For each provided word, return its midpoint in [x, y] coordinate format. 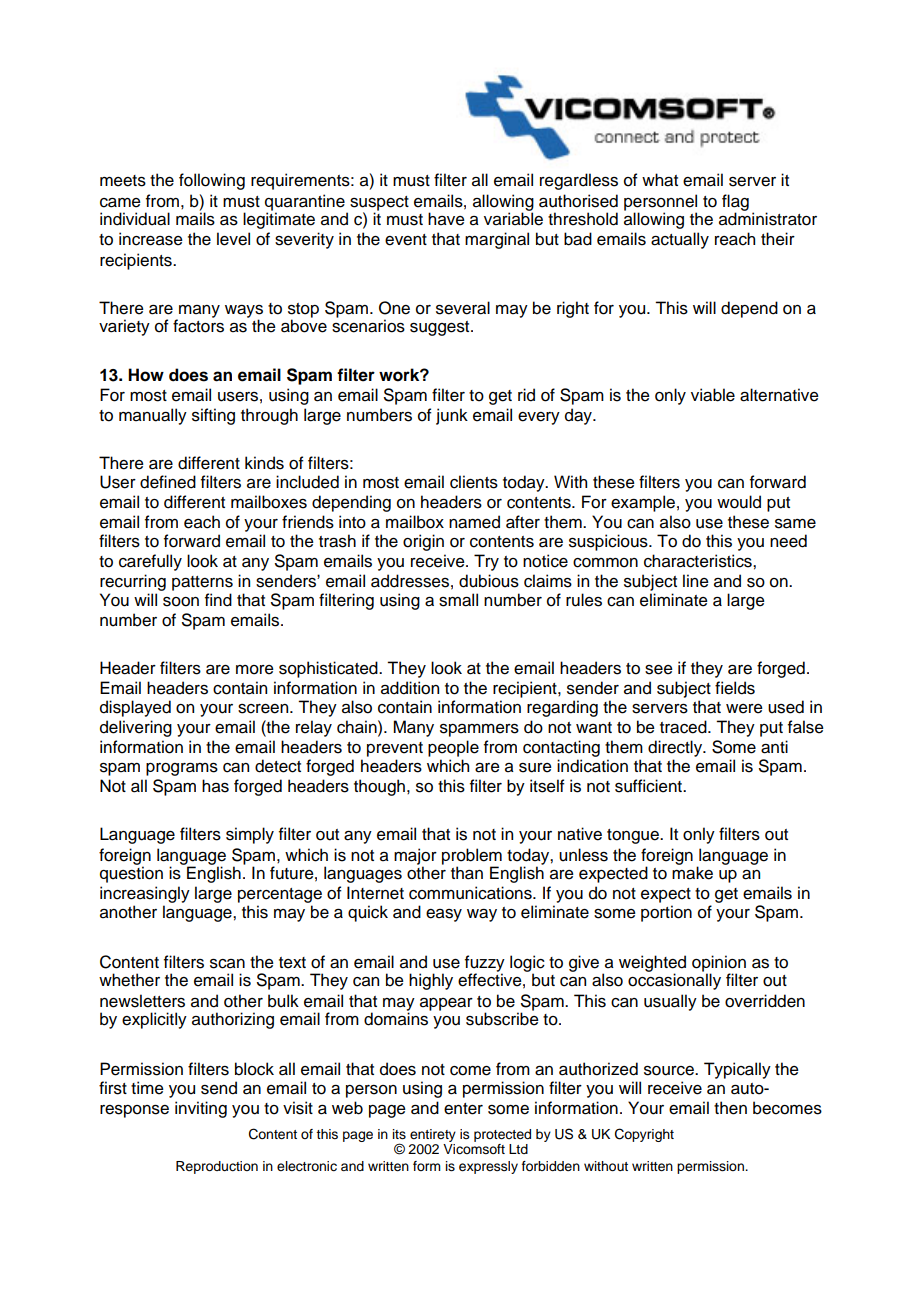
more [255, 670]
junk [452, 416]
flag [735, 203]
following [212, 181]
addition [410, 688]
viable [713, 395]
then [730, 1108]
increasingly [145, 896]
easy [444, 915]
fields [735, 688]
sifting [213, 416]
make [692, 873]
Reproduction [217, 1167]
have [446, 219]
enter [463, 1109]
